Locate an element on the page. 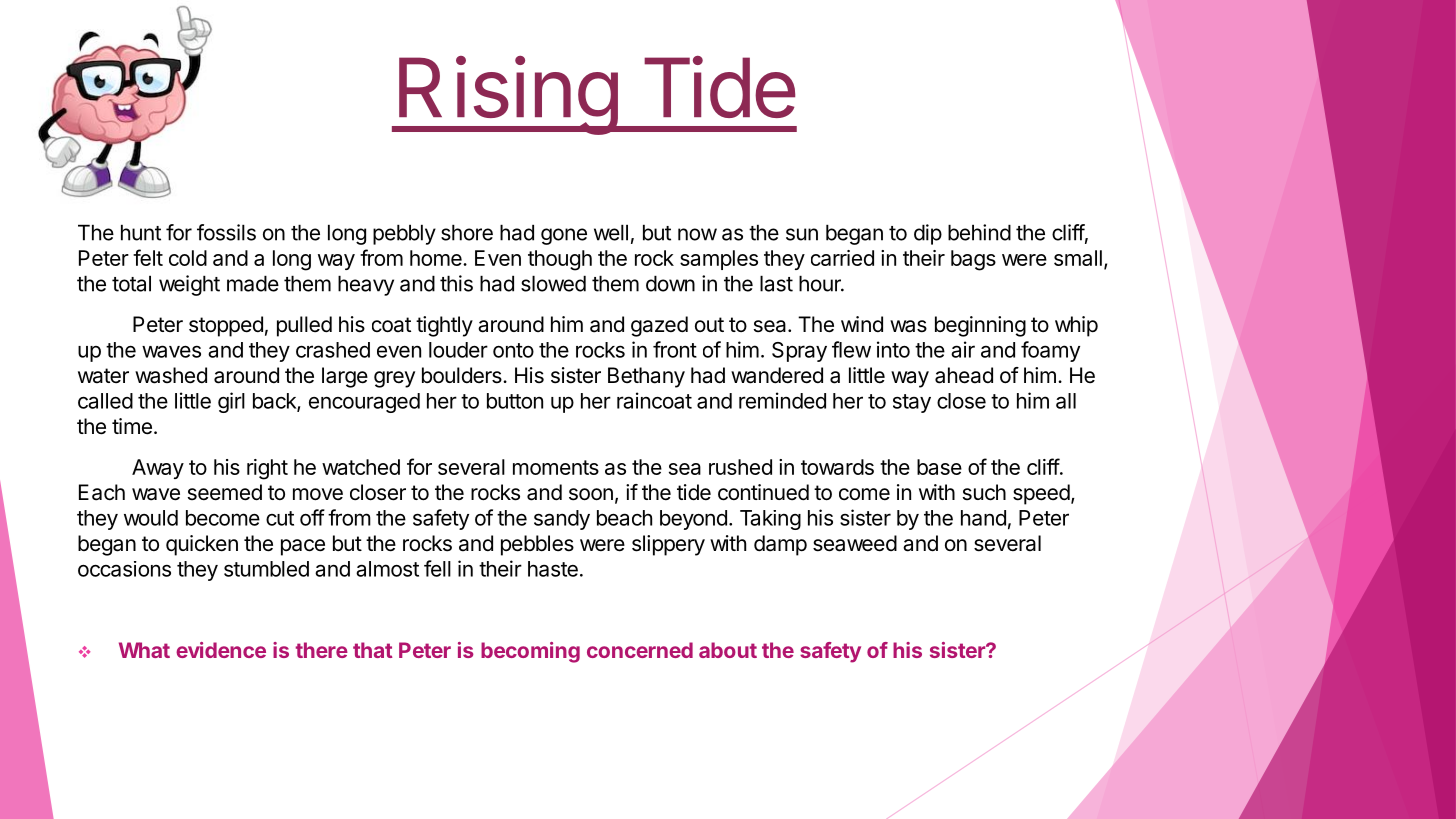 The height and width of the page is (819, 1456). gazed is located at coordinates (659, 326).
